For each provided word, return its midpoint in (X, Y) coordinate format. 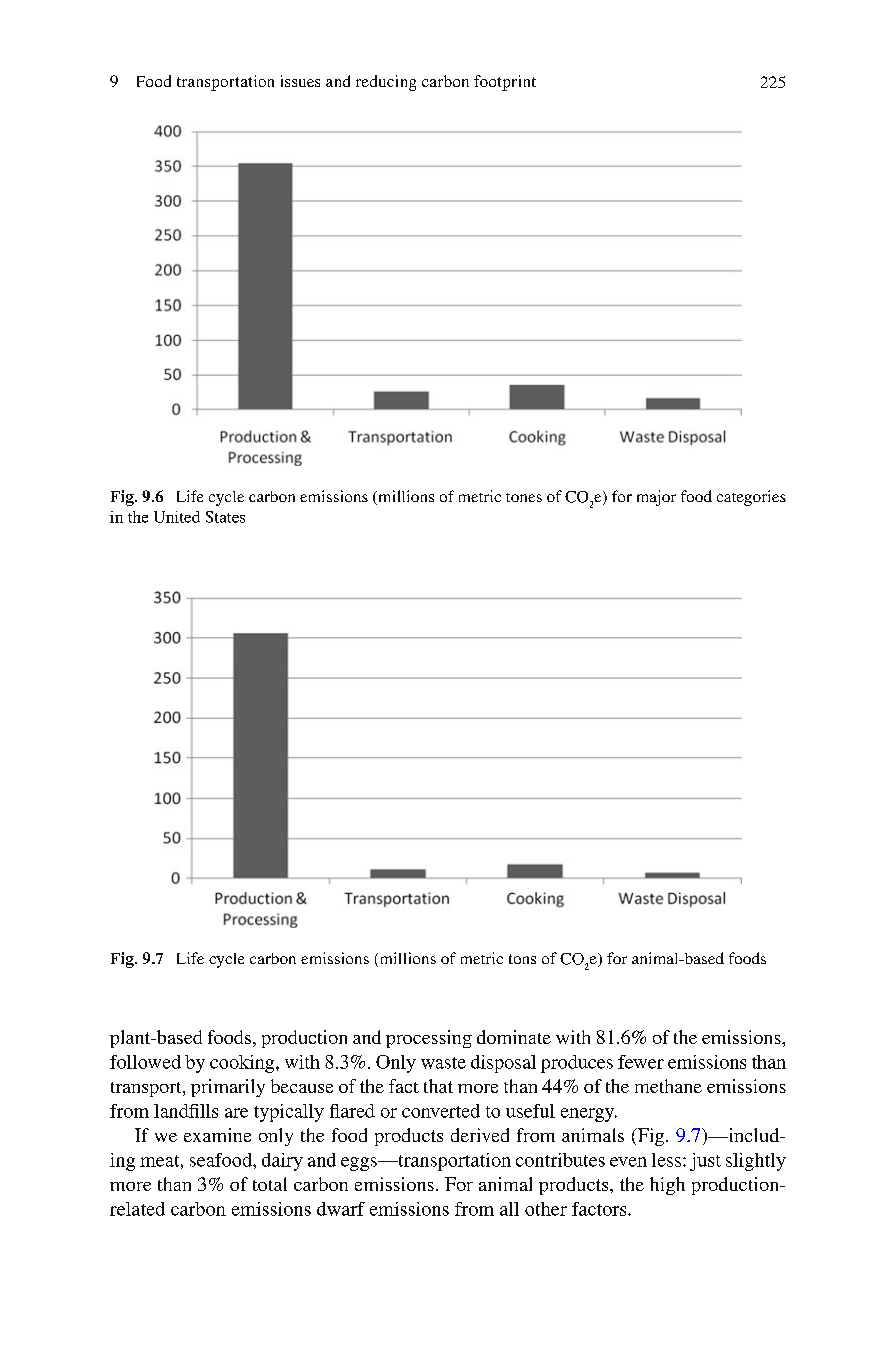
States (225, 517)
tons (522, 959)
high (667, 1186)
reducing (386, 83)
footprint (505, 83)
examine (217, 1135)
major (656, 498)
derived (480, 1135)
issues (300, 81)
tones (524, 497)
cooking (243, 1064)
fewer (641, 1062)
